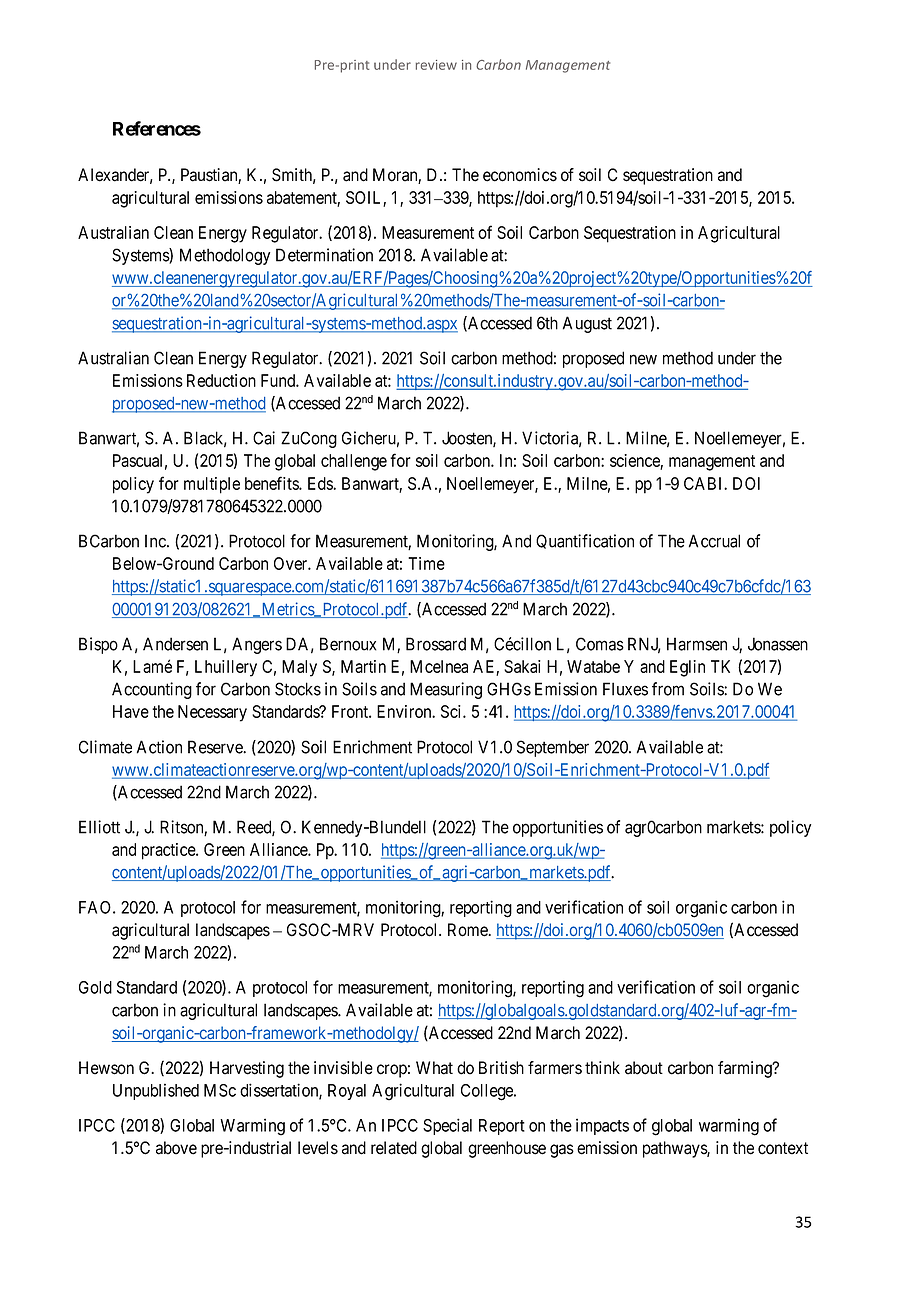  What do you see at coordinates (436, 65) in the page?
I see `review` at bounding box center [436, 65].
